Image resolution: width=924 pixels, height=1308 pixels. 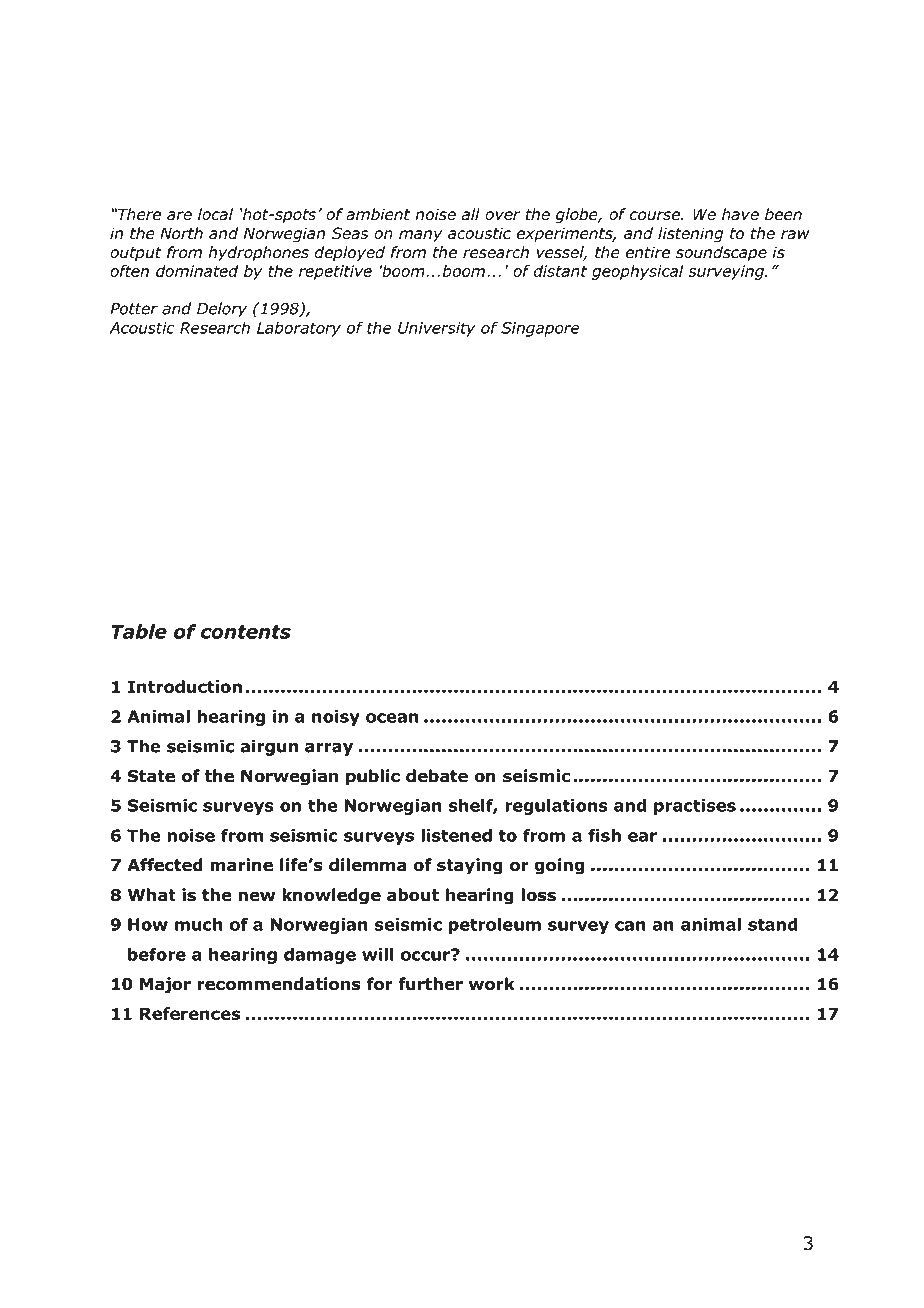 What do you see at coordinates (695, 807) in the document?
I see `practises` at bounding box center [695, 807].
